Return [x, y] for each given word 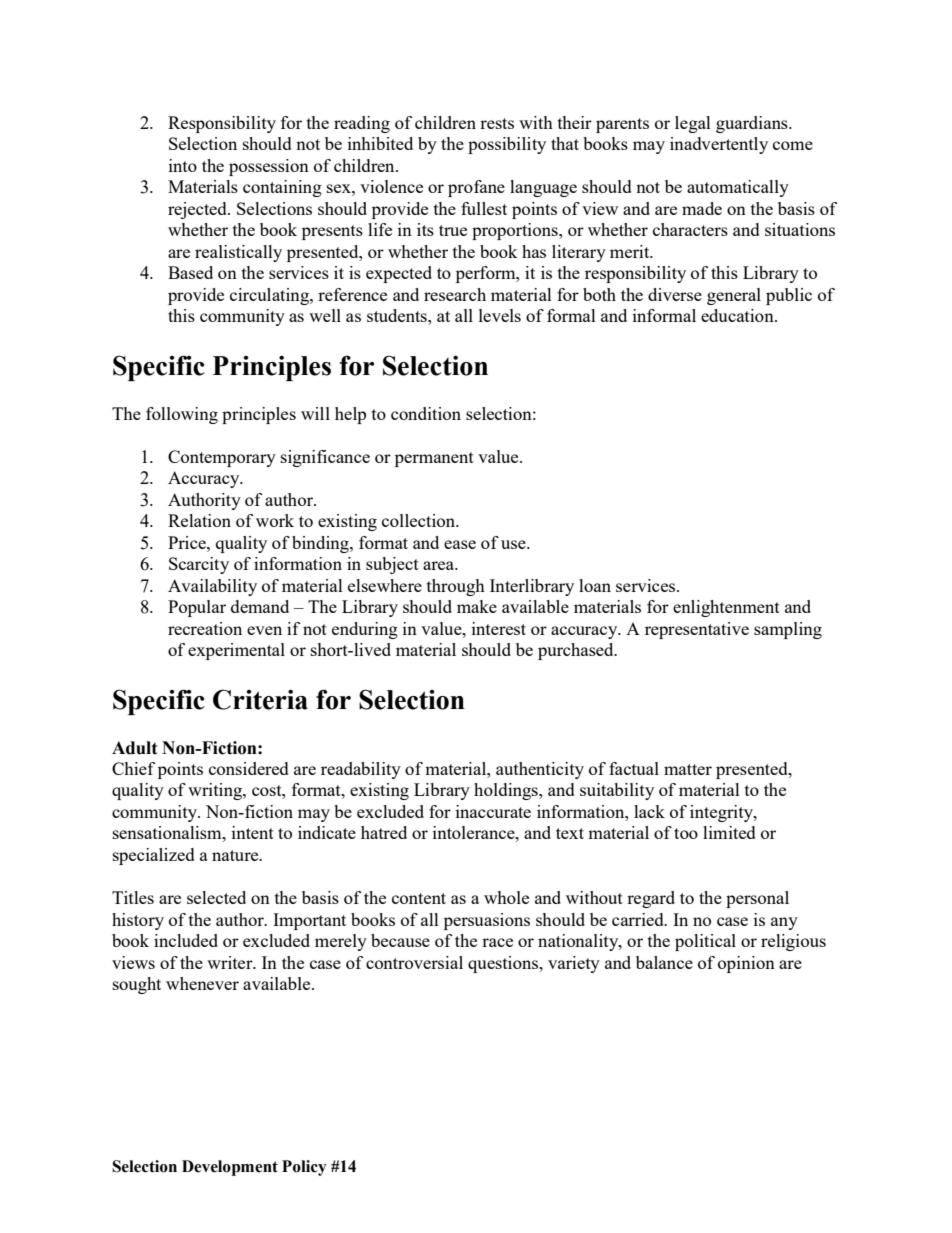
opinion [746, 964]
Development [230, 1168]
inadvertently [719, 145]
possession [269, 167]
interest [499, 628]
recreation [205, 628]
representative [697, 630]
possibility [507, 145]
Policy [304, 1168]
